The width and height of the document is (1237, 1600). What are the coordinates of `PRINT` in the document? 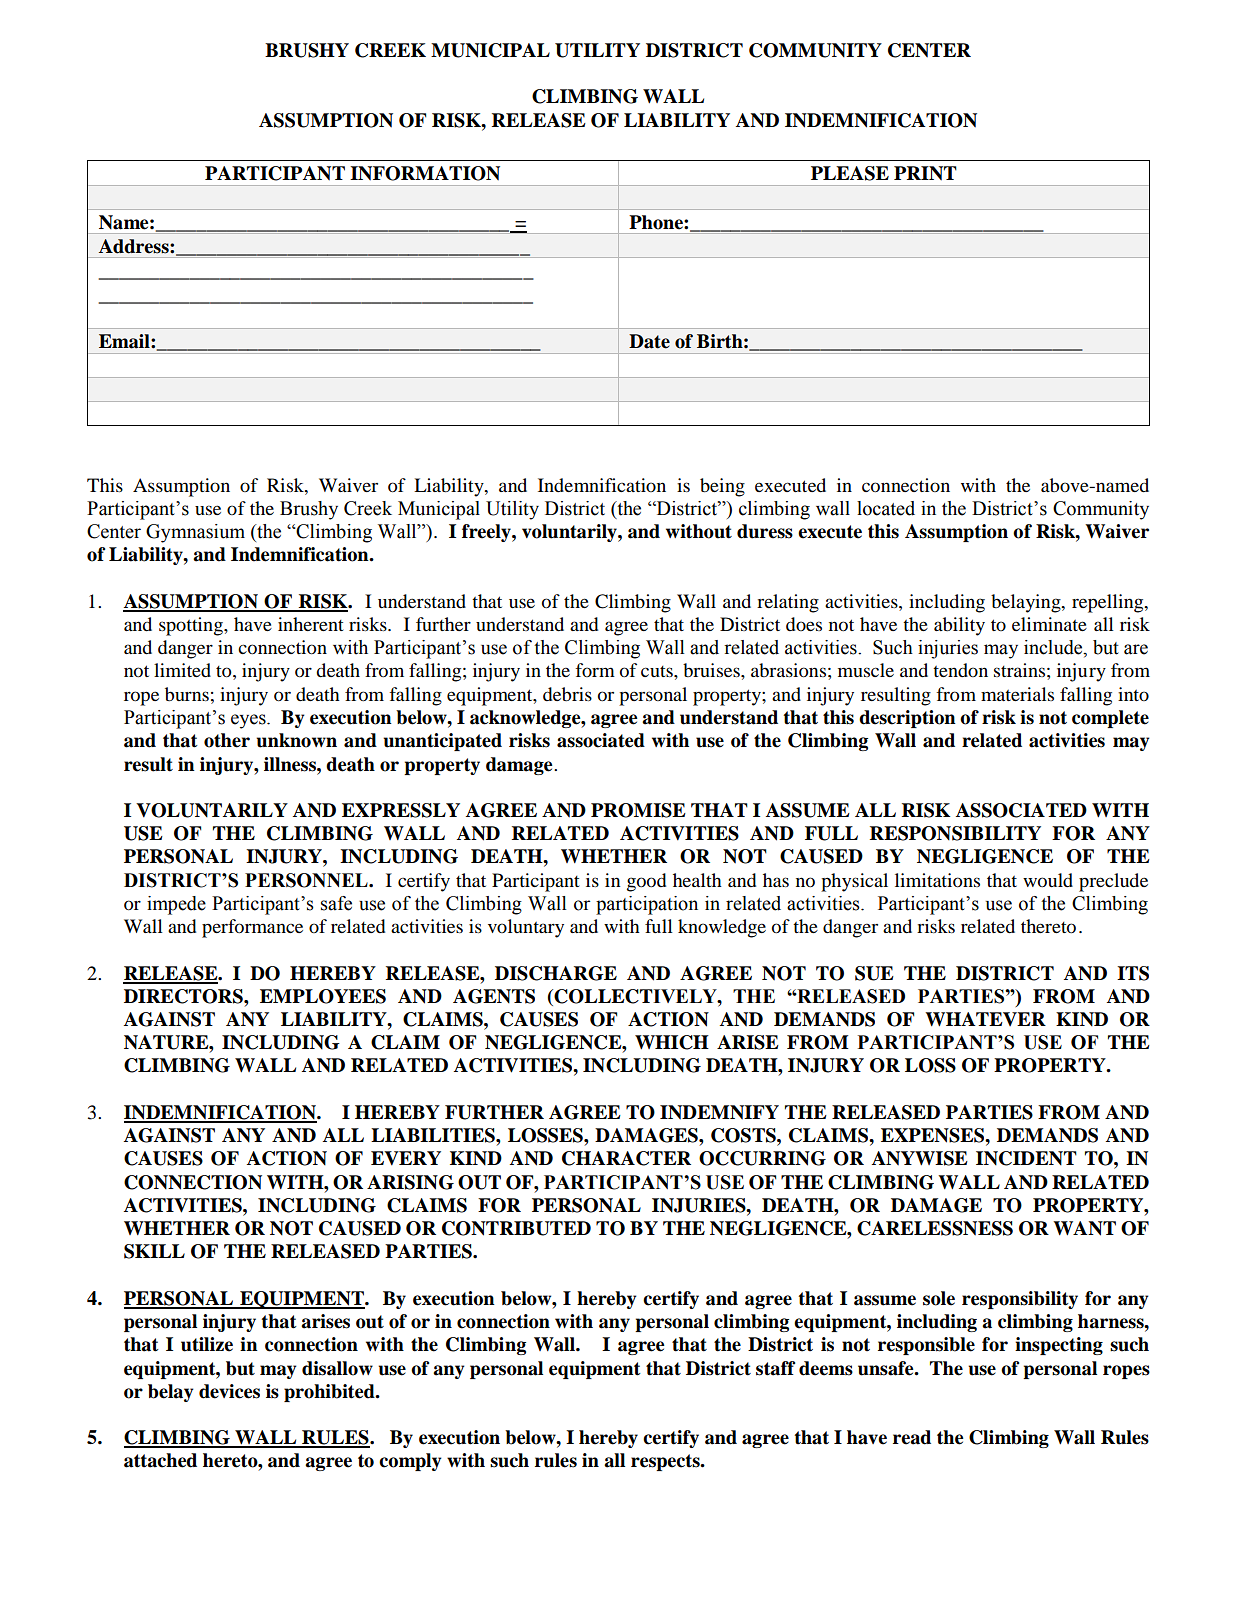 It's located at (925, 173).
